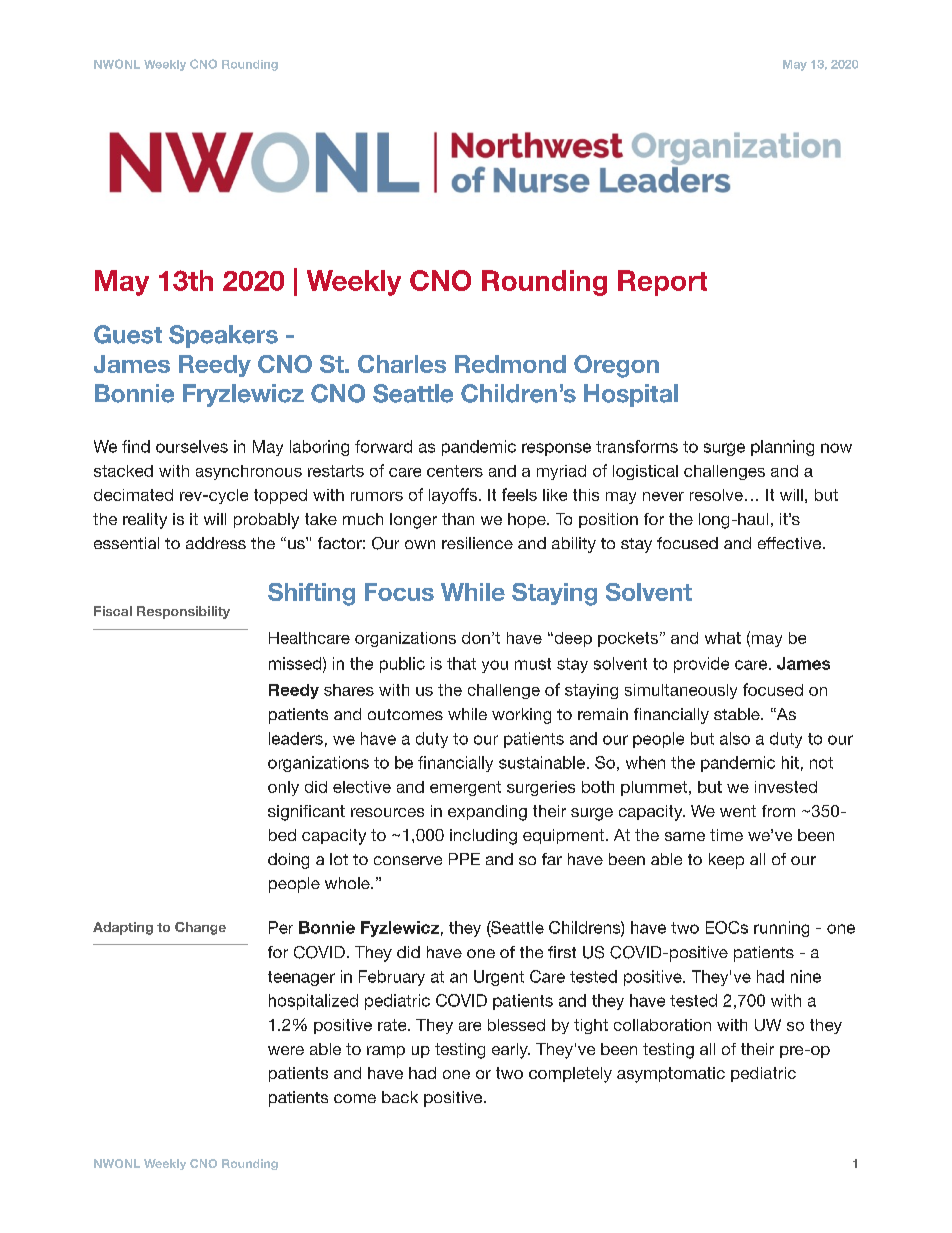  I want to click on Report, so click(662, 283).
